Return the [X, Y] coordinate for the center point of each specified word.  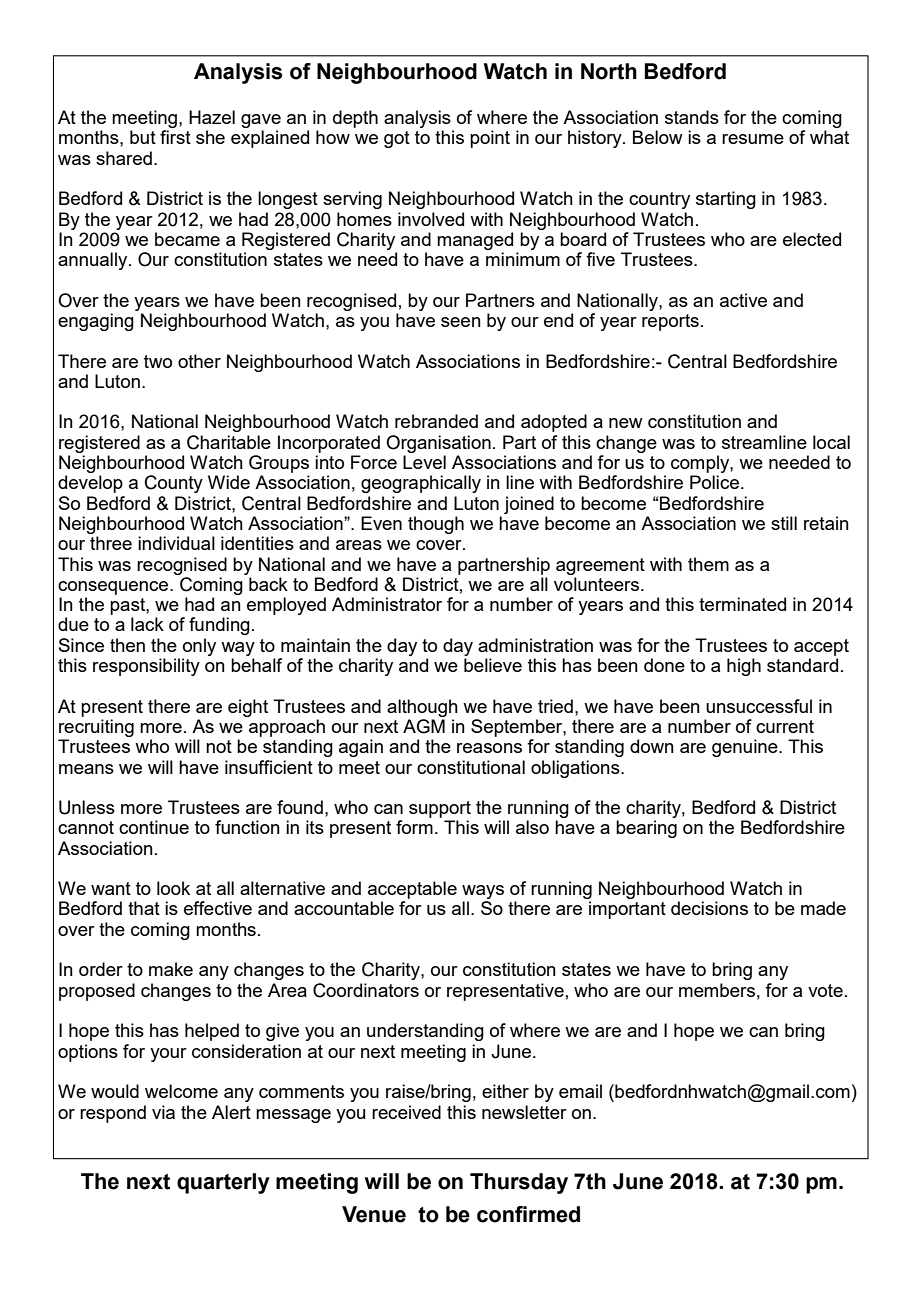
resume [753, 139]
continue [154, 827]
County [174, 484]
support [440, 809]
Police [714, 482]
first [175, 137]
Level [424, 462]
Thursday [519, 1183]
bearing [646, 829]
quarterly [223, 1183]
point [490, 139]
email [580, 1091]
